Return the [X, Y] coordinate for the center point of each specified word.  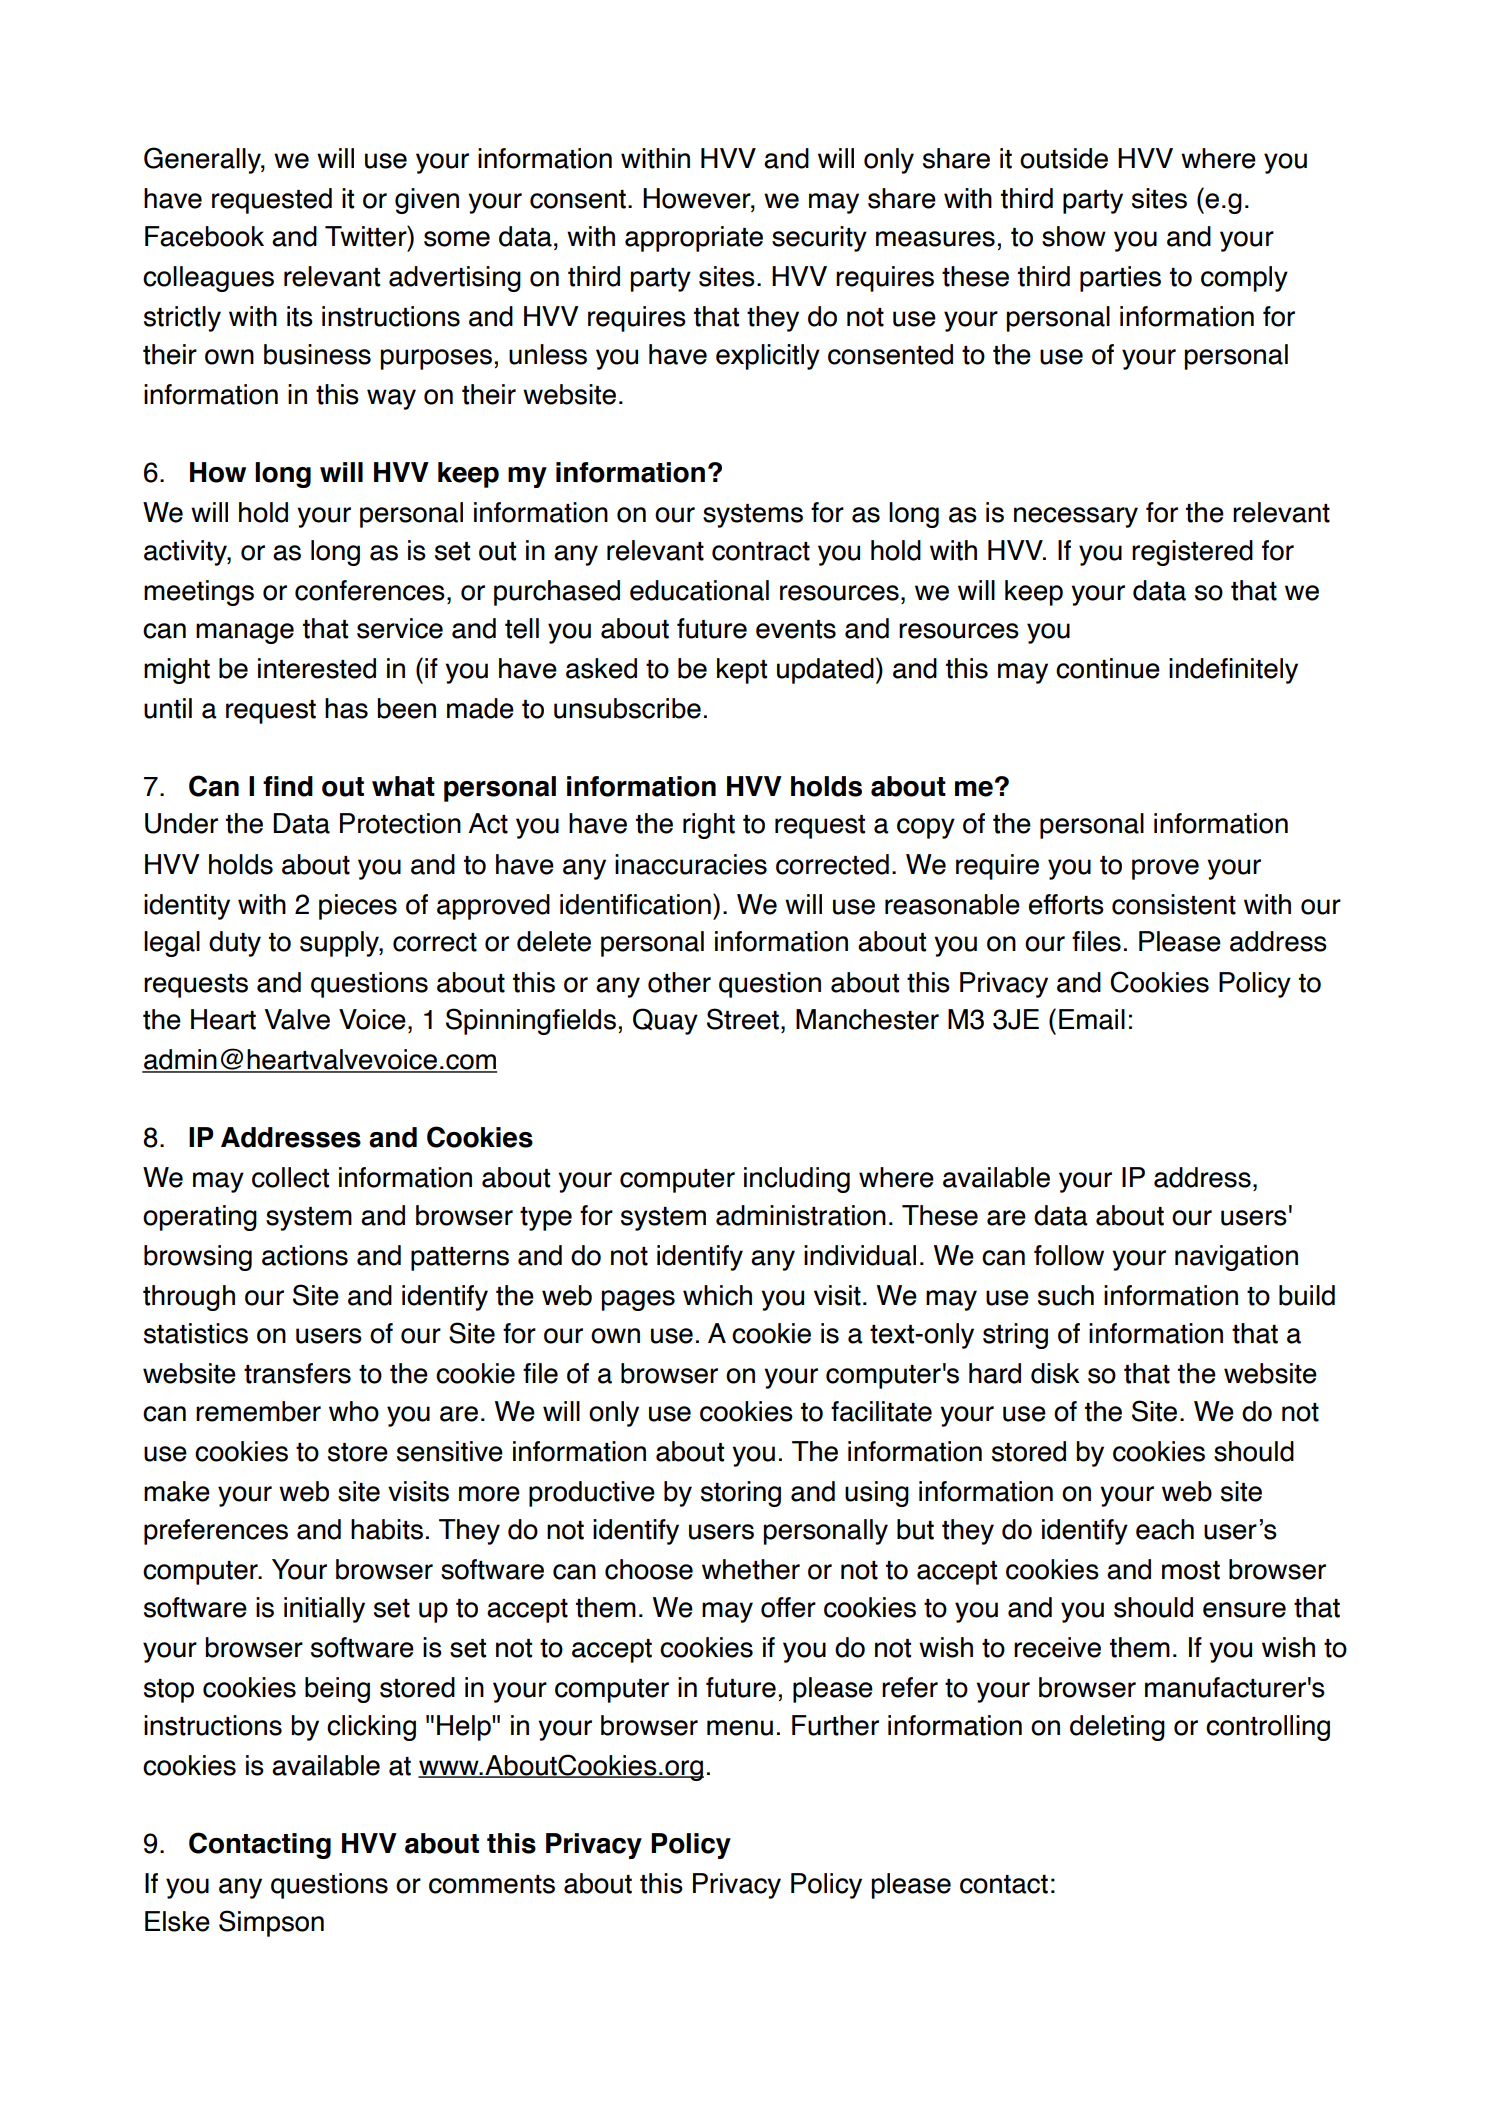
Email [1092, 1019]
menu [740, 1728]
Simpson [271, 1923]
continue [1108, 668]
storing [741, 1494]
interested [317, 668]
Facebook [204, 236]
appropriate [694, 239]
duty [235, 944]
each [1165, 1529]
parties [1120, 279]
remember [258, 1411]
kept [742, 671]
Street [743, 1019]
